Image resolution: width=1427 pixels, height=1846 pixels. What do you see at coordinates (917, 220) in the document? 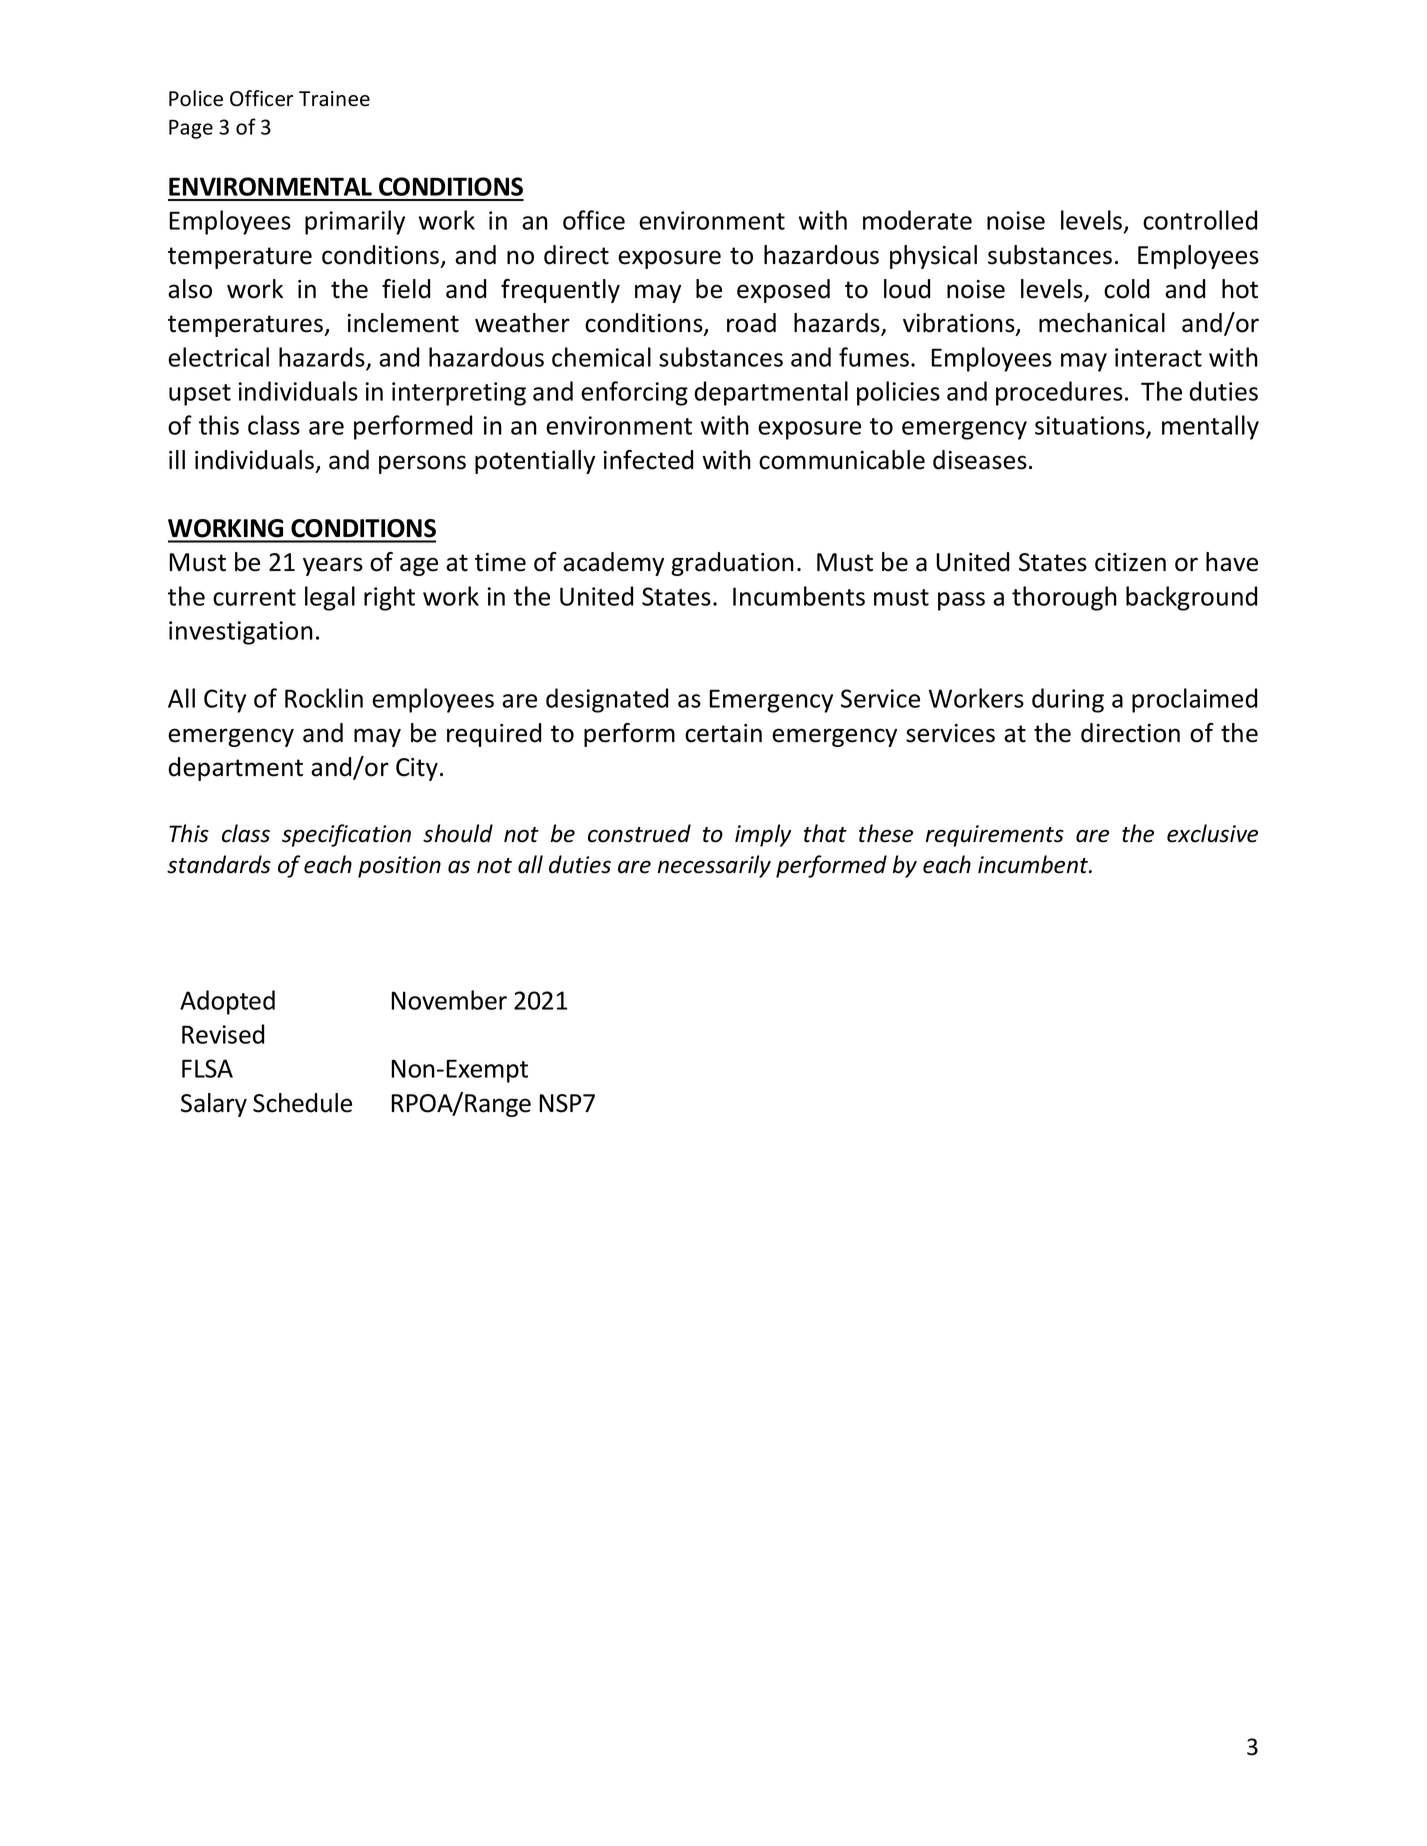
I see `moderate` at bounding box center [917, 220].
